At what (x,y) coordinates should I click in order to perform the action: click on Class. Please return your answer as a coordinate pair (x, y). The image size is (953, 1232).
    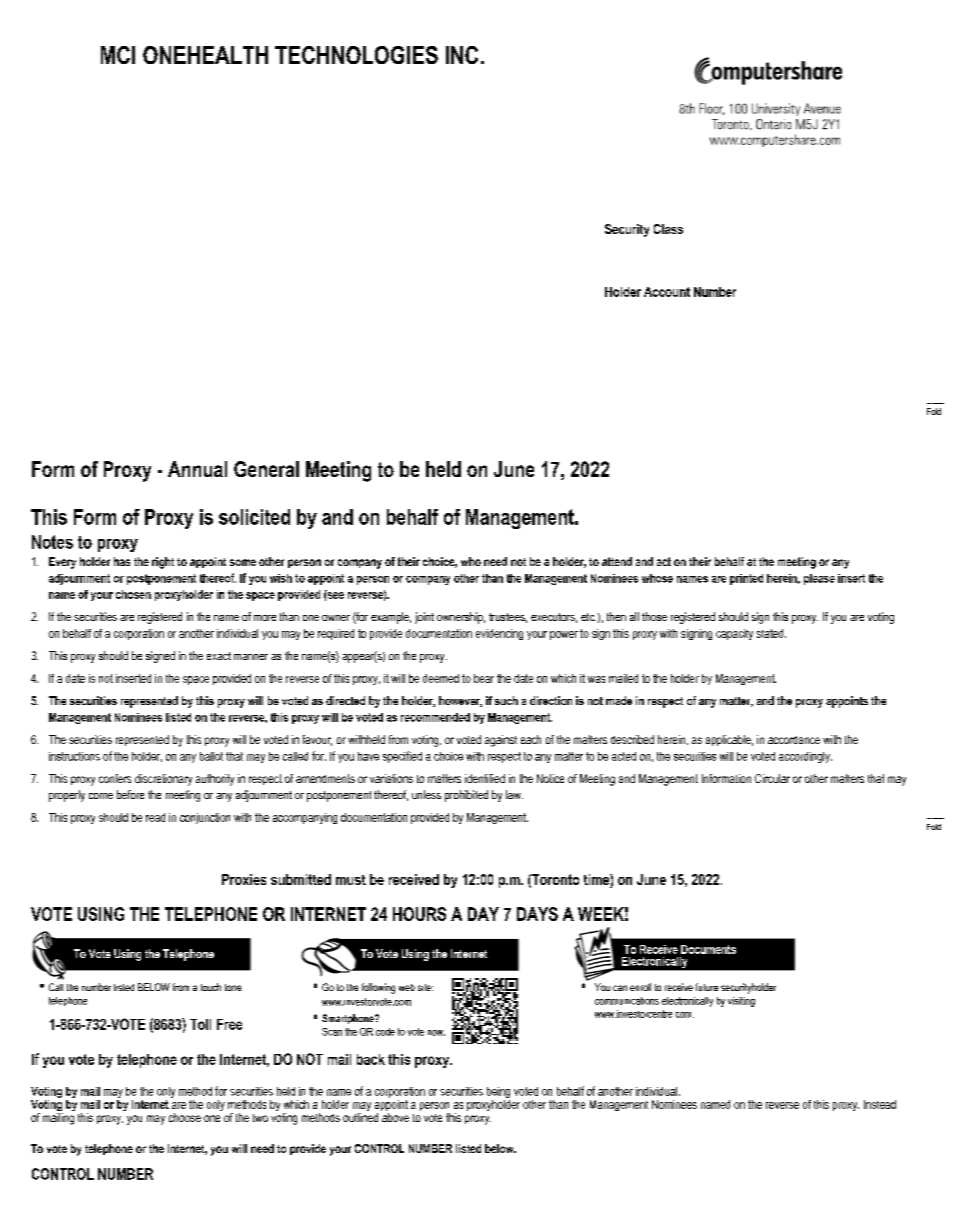
    Looking at the image, I should click on (668, 229).
